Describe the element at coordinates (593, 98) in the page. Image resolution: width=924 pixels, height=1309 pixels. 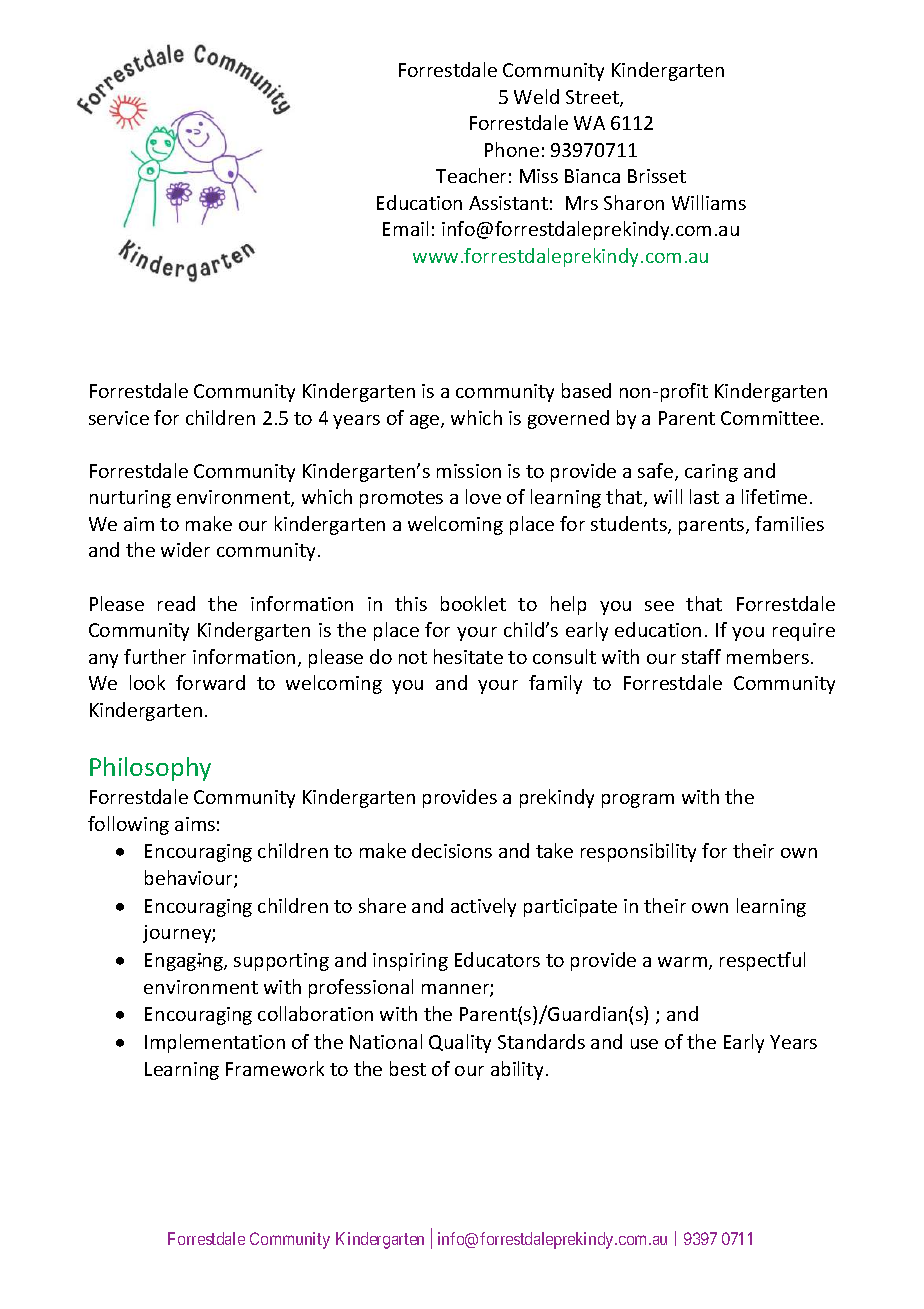
I see `Street` at that location.
